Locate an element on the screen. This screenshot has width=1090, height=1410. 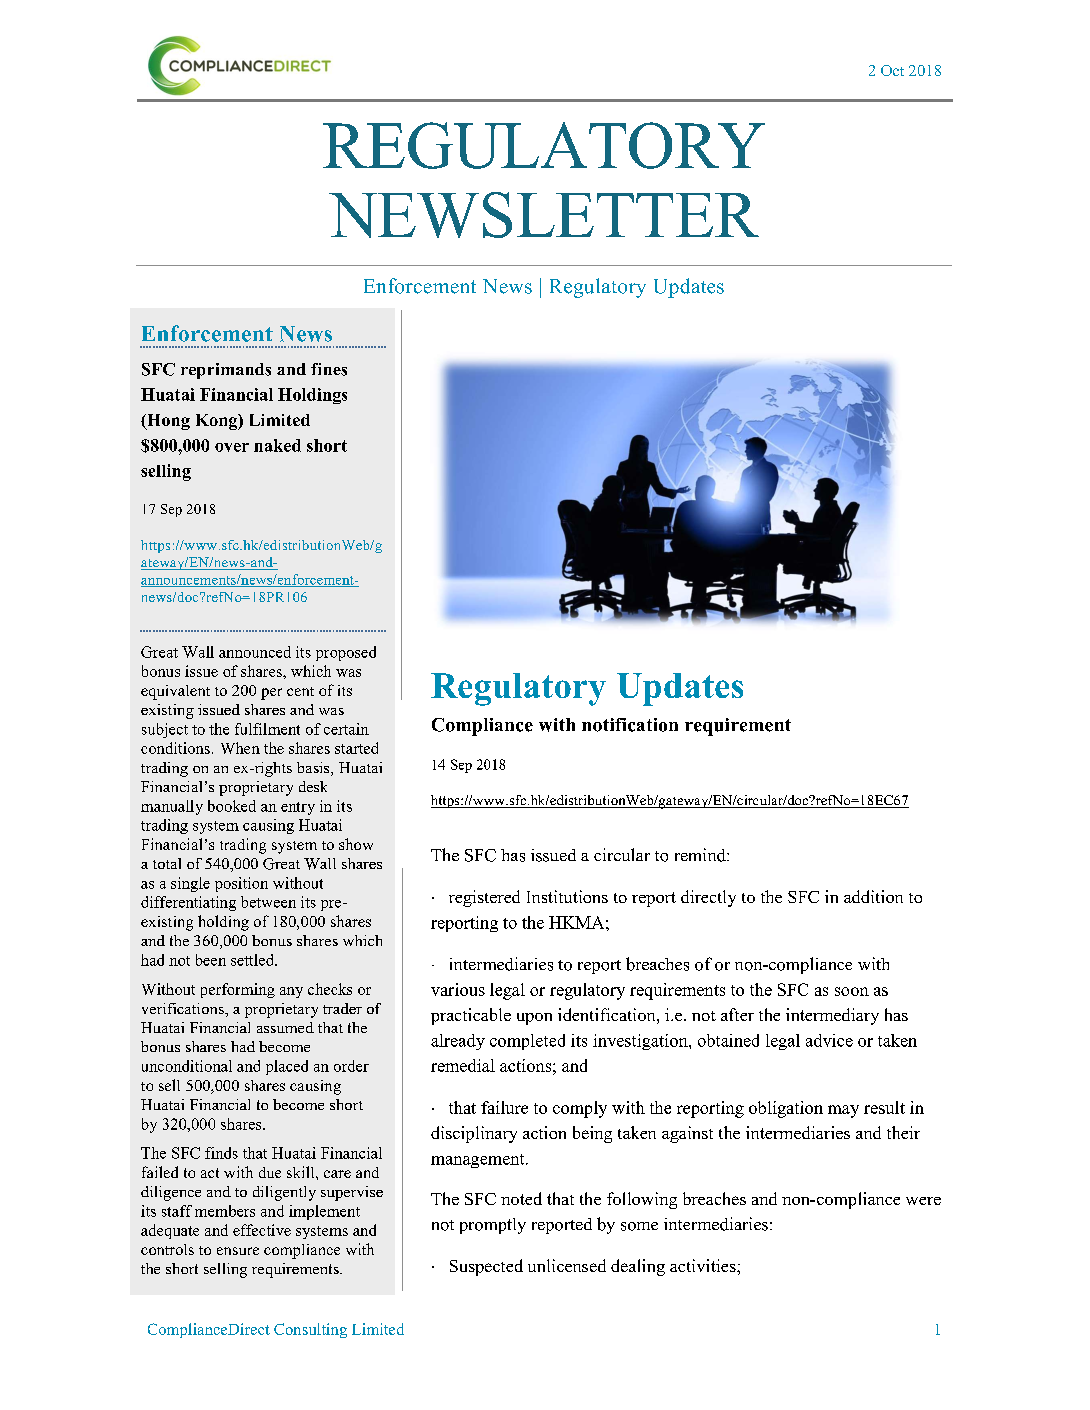
Institutions is located at coordinates (567, 896).
